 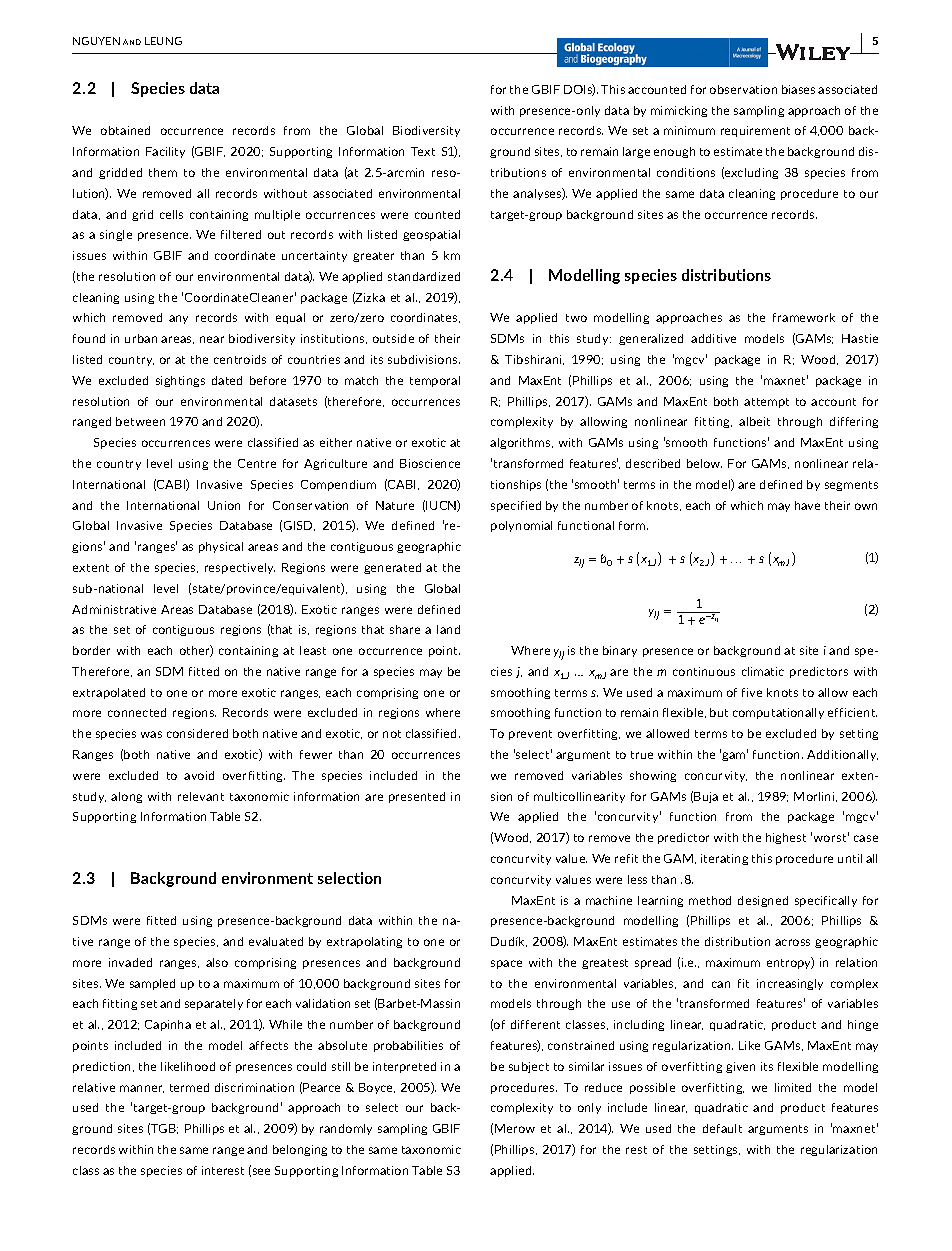 What do you see at coordinates (435, 381) in the screenshot?
I see `temporal` at bounding box center [435, 381].
